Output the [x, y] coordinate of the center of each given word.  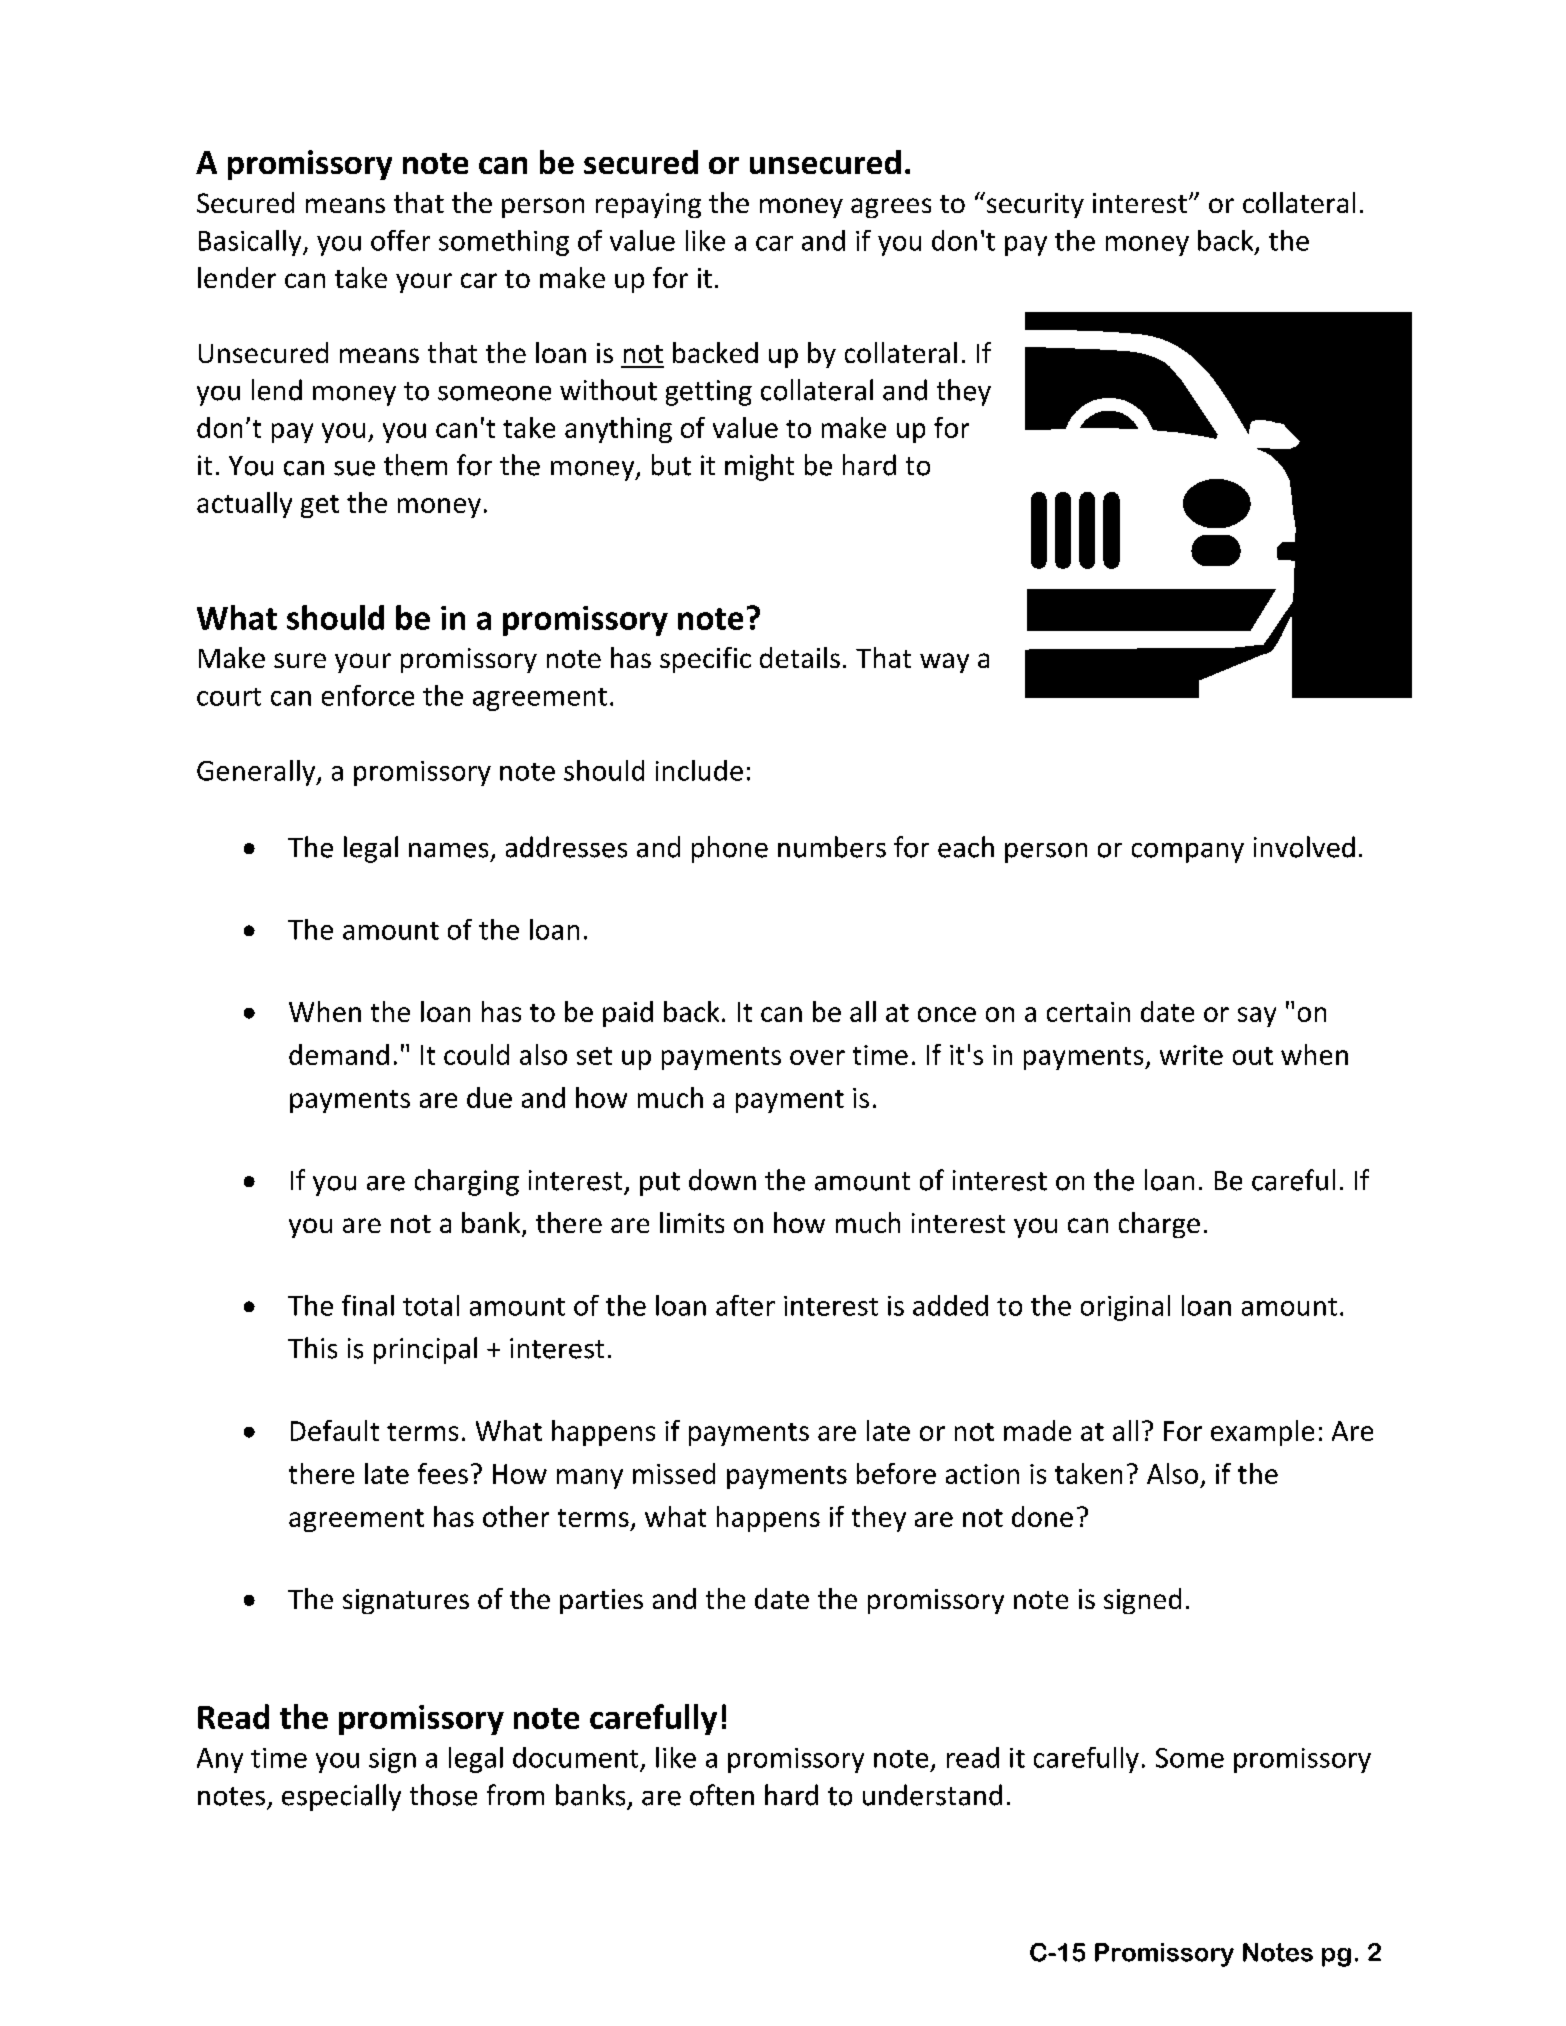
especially [341, 1797]
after [745, 1305]
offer [400, 240]
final [368, 1305]
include [699, 770]
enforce [368, 695]
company [1188, 853]
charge [1159, 1225]
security [1034, 205]
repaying [648, 205]
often [722, 1795]
